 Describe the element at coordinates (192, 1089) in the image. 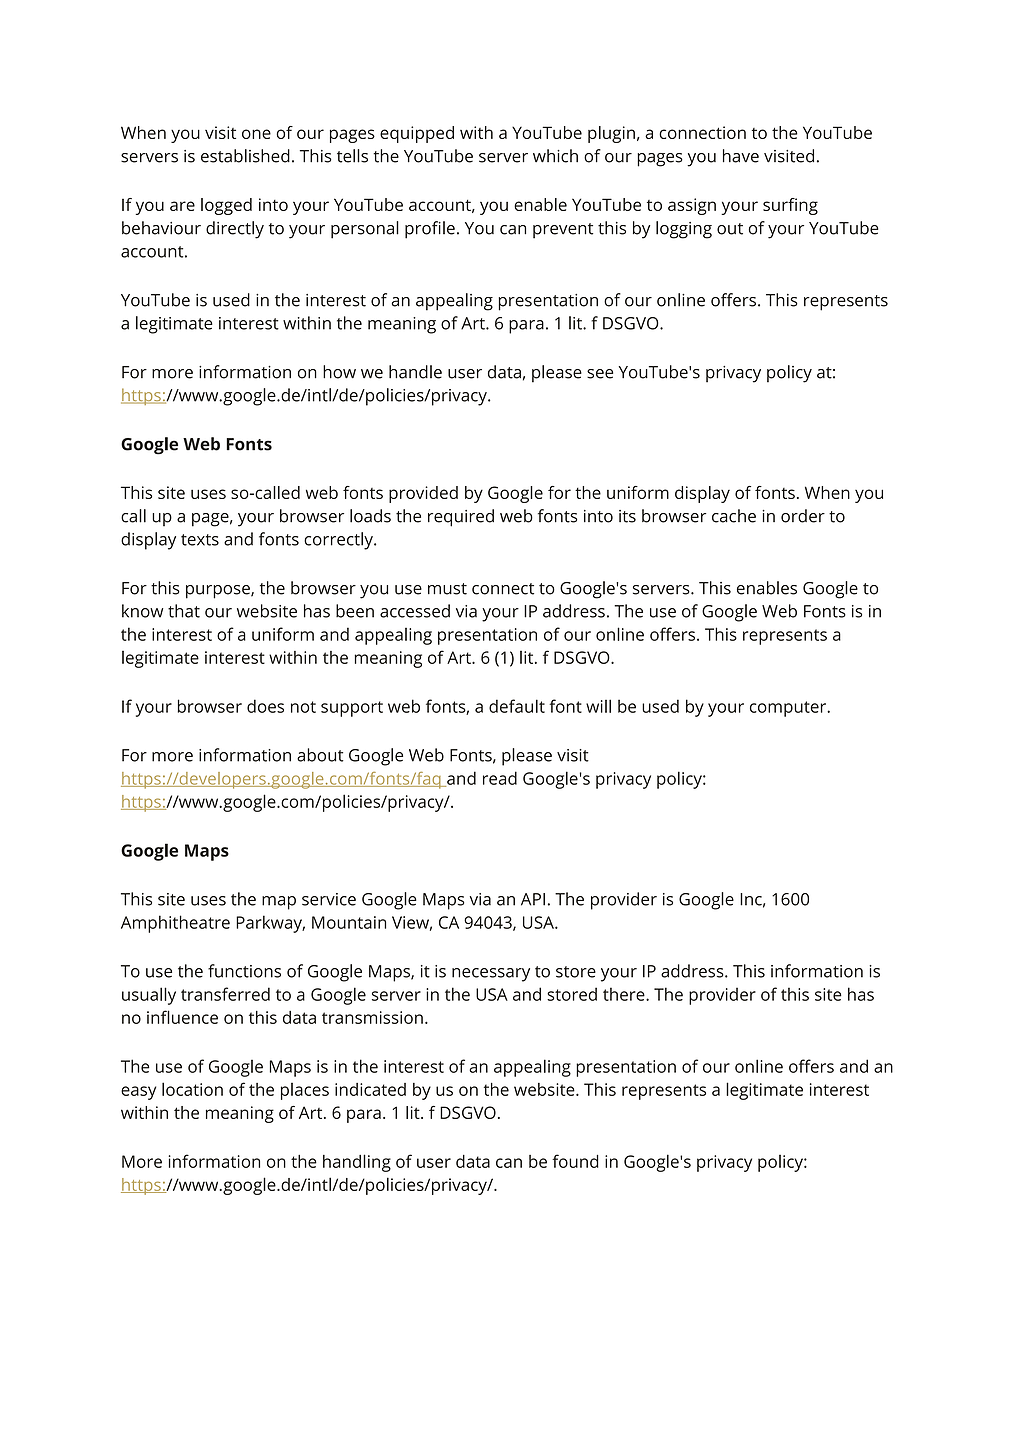

I see `location` at that location.
